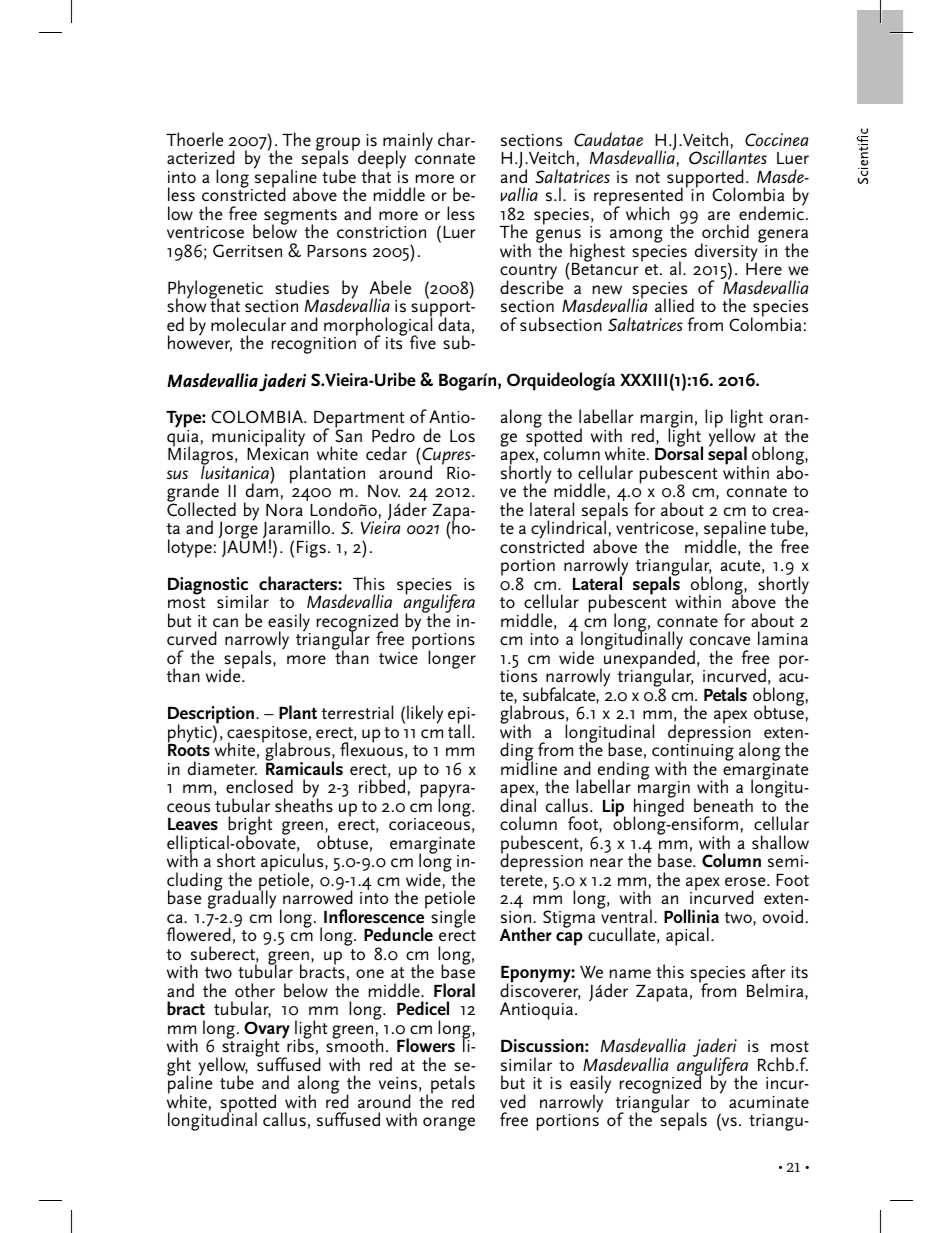 The height and width of the screenshot is (1233, 952). I want to click on gradually, so click(242, 899).
